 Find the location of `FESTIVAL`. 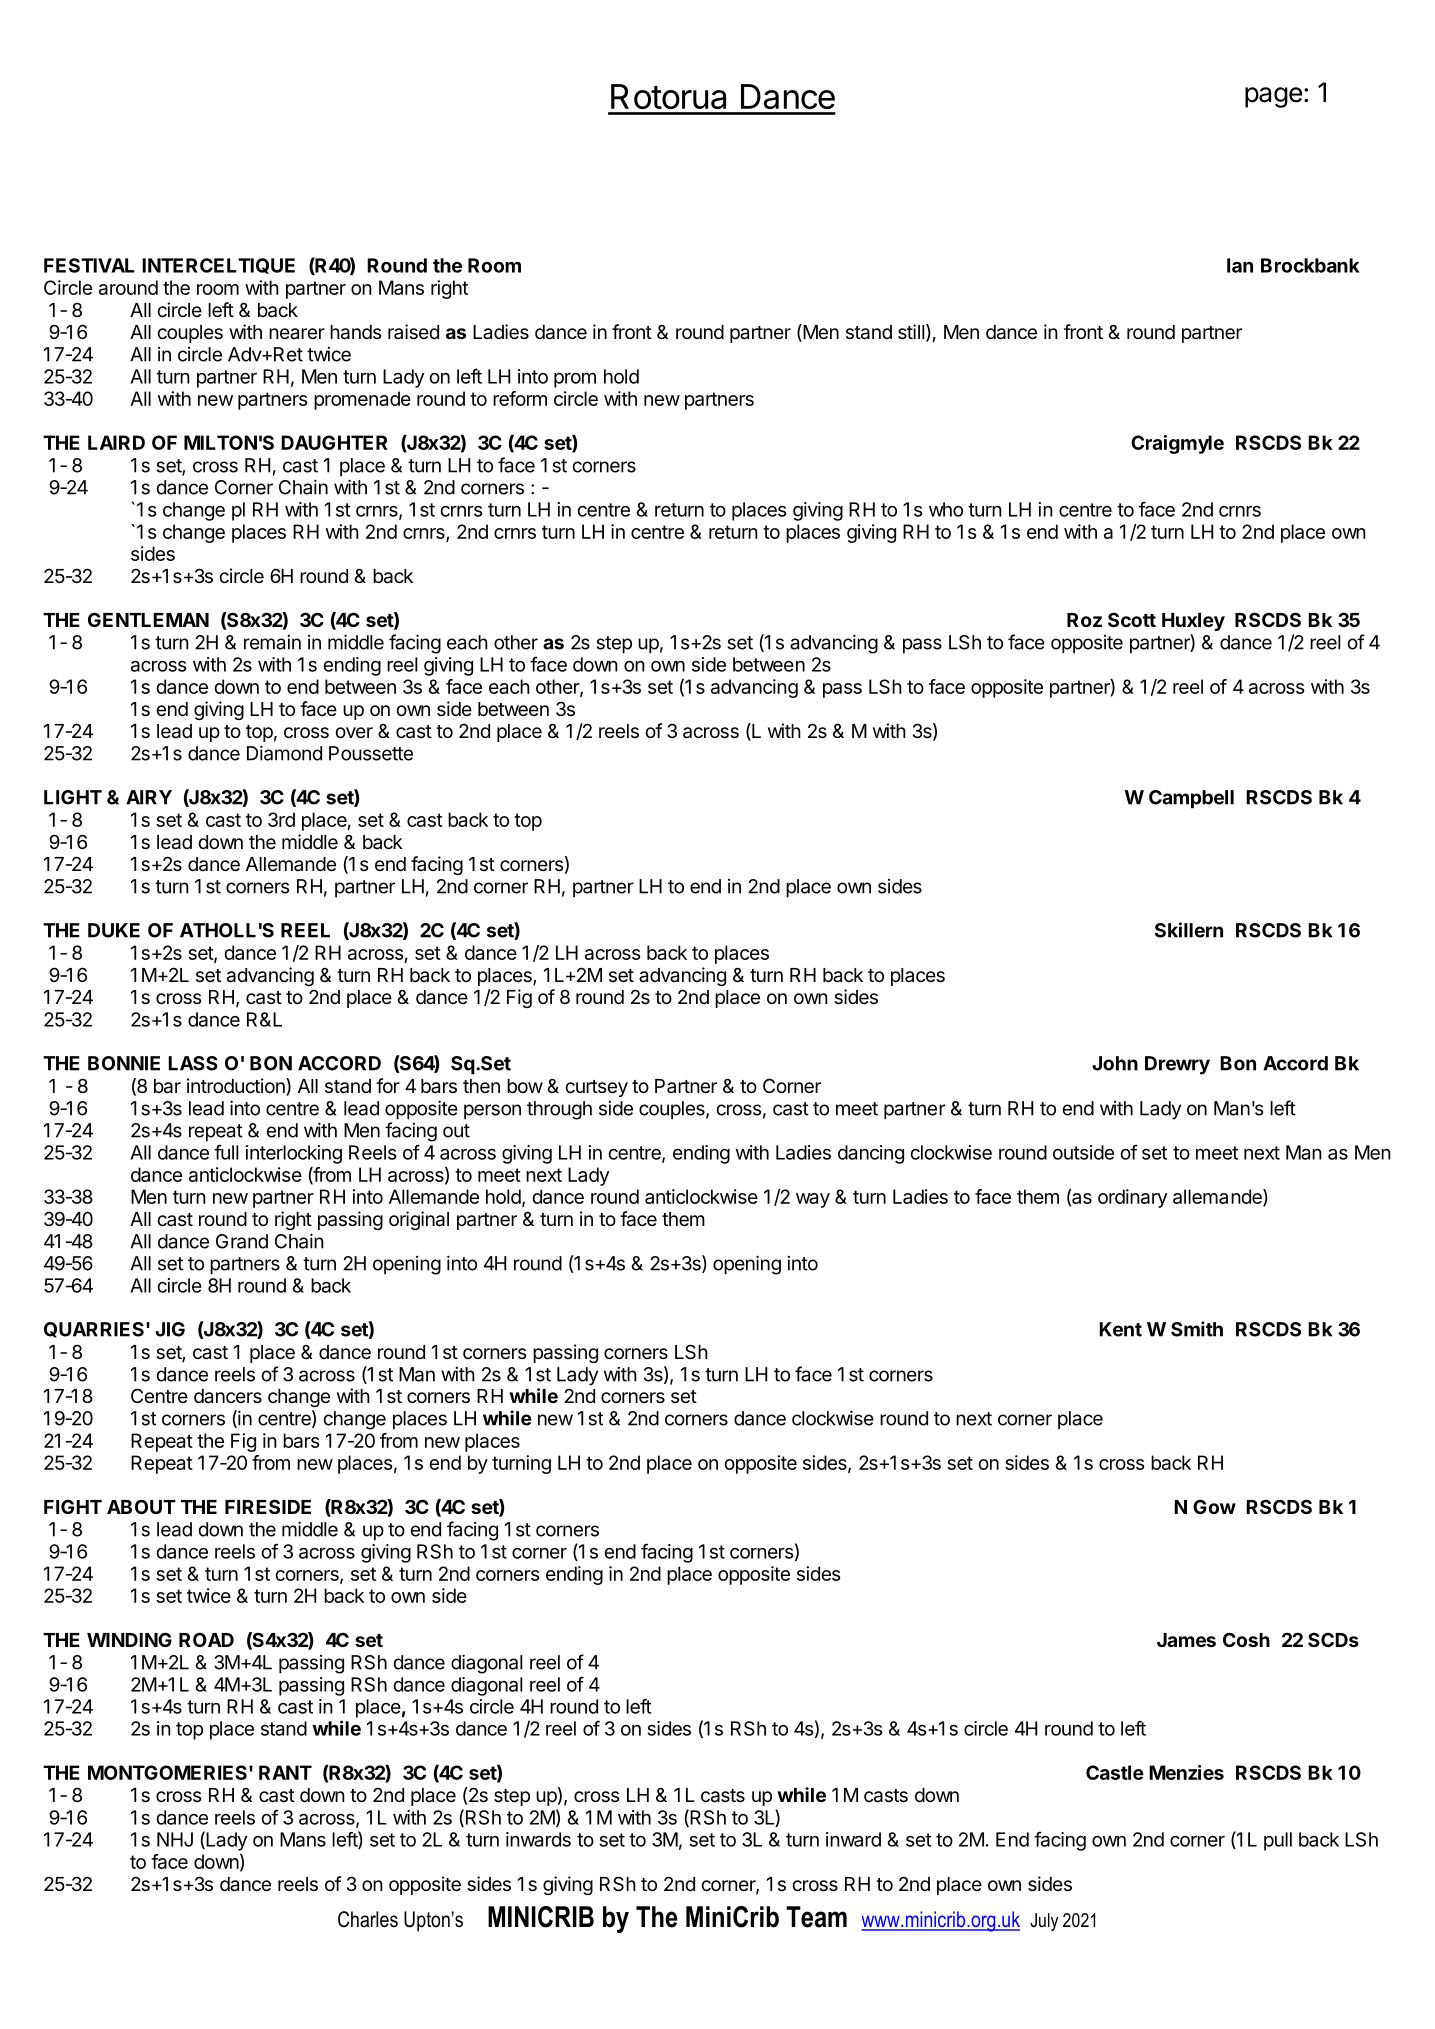

FESTIVAL is located at coordinates (89, 265).
